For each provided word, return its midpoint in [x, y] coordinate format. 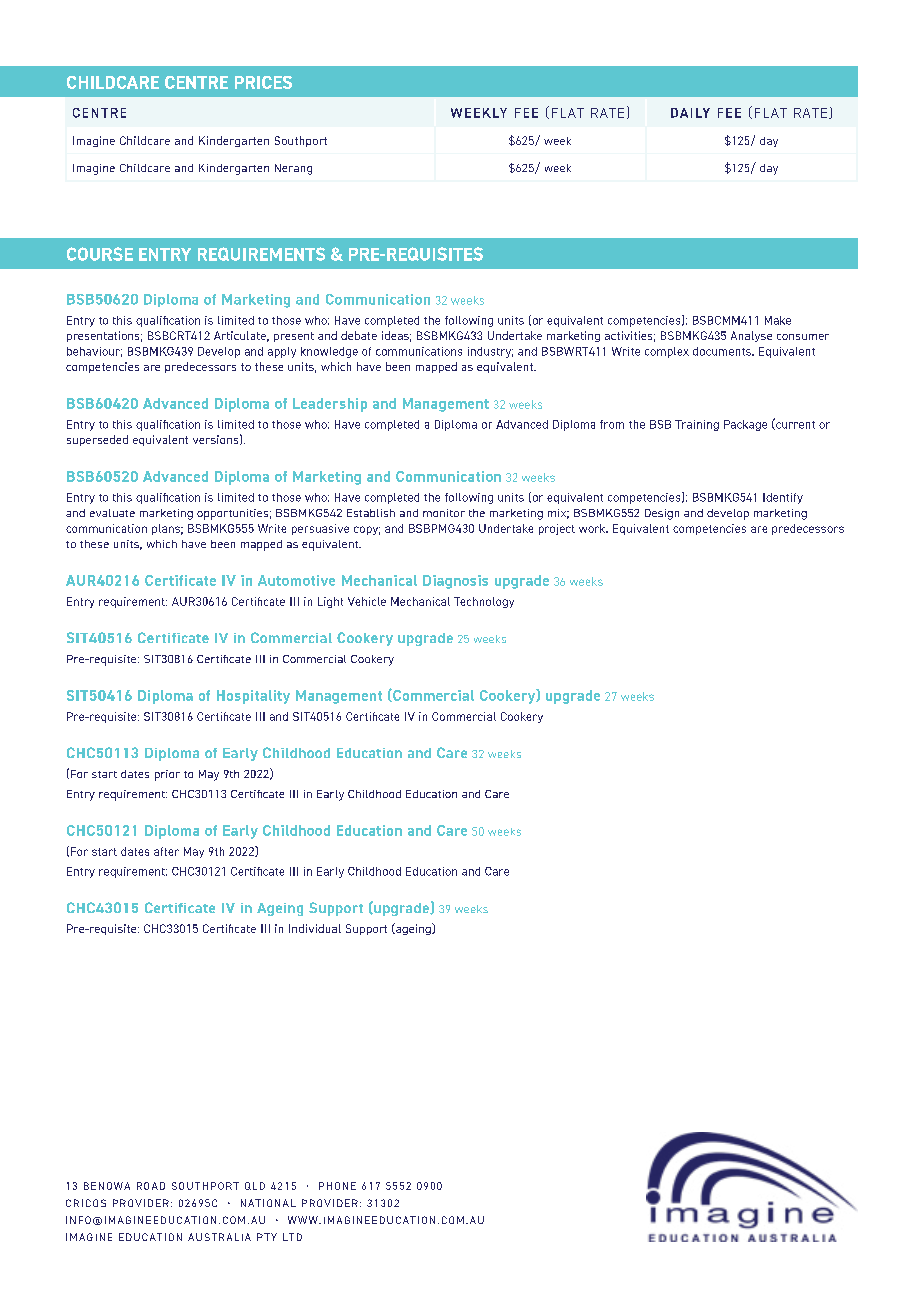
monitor [444, 513]
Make [778, 320]
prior [167, 775]
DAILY [690, 113]
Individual [315, 928]
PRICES [263, 82]
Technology [484, 602]
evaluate [112, 513]
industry [490, 352]
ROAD [151, 1186]
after [166, 851]
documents [723, 351]
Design [662, 514]
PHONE [337, 1186]
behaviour [94, 352]
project [557, 529]
